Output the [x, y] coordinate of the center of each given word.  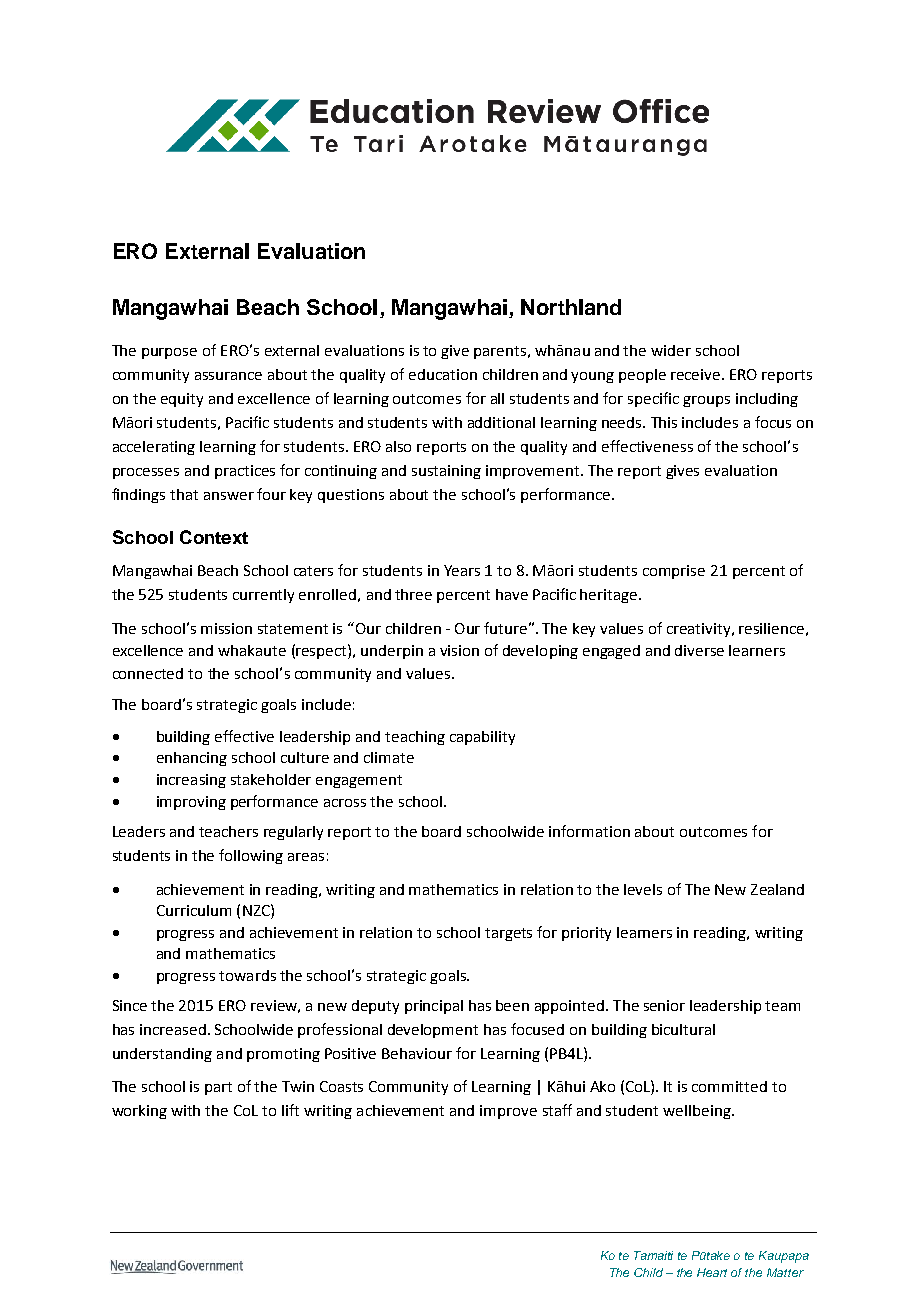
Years [462, 570]
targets [508, 934]
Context [214, 537]
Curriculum [194, 910]
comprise [674, 572]
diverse [699, 650]
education [443, 374]
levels [643, 889]
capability [482, 738]
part [218, 1088]
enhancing [192, 759]
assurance [228, 376]
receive [697, 374]
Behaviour [417, 1053]
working [139, 1112]
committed [729, 1086]
